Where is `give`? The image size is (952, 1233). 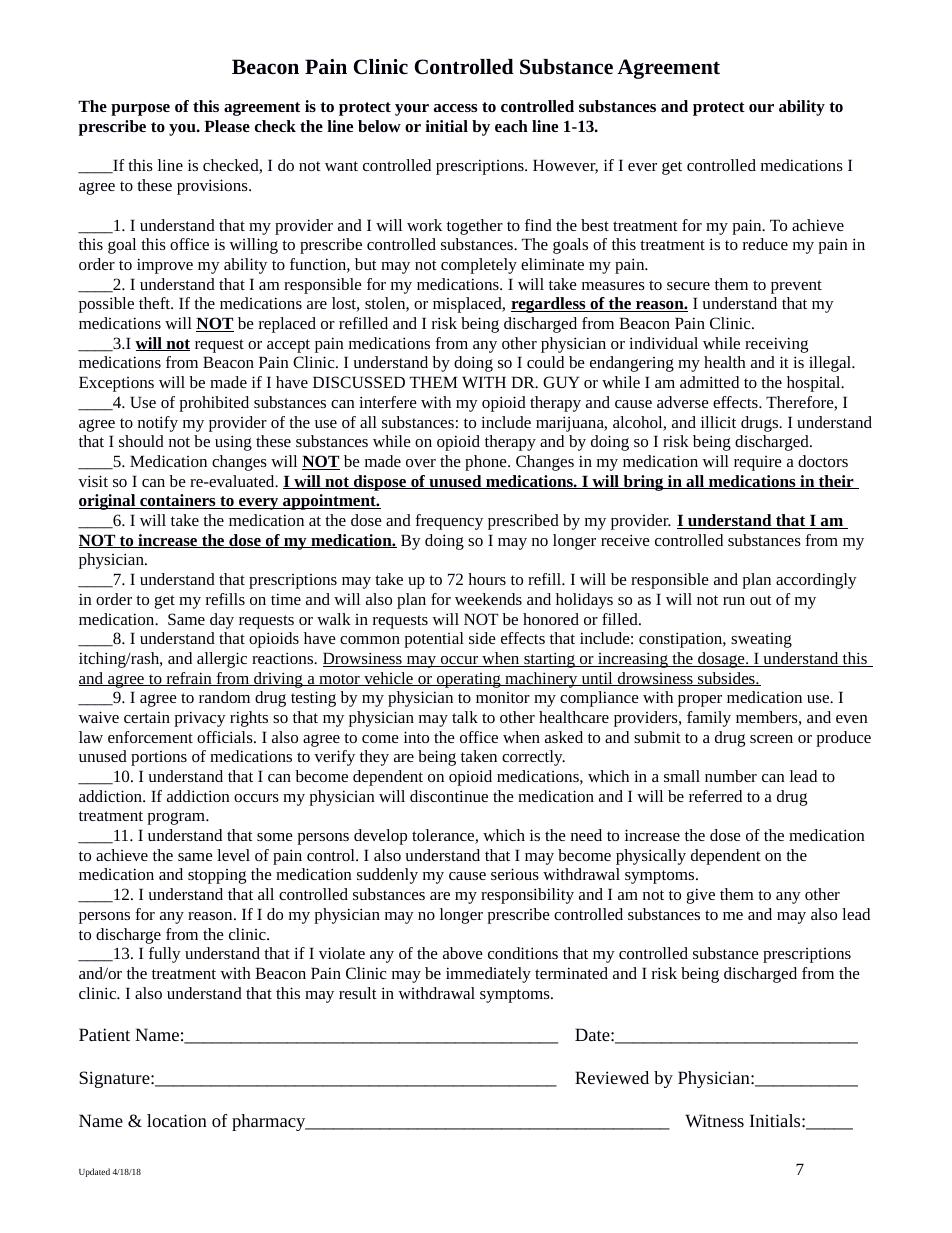
give is located at coordinates (701, 896).
